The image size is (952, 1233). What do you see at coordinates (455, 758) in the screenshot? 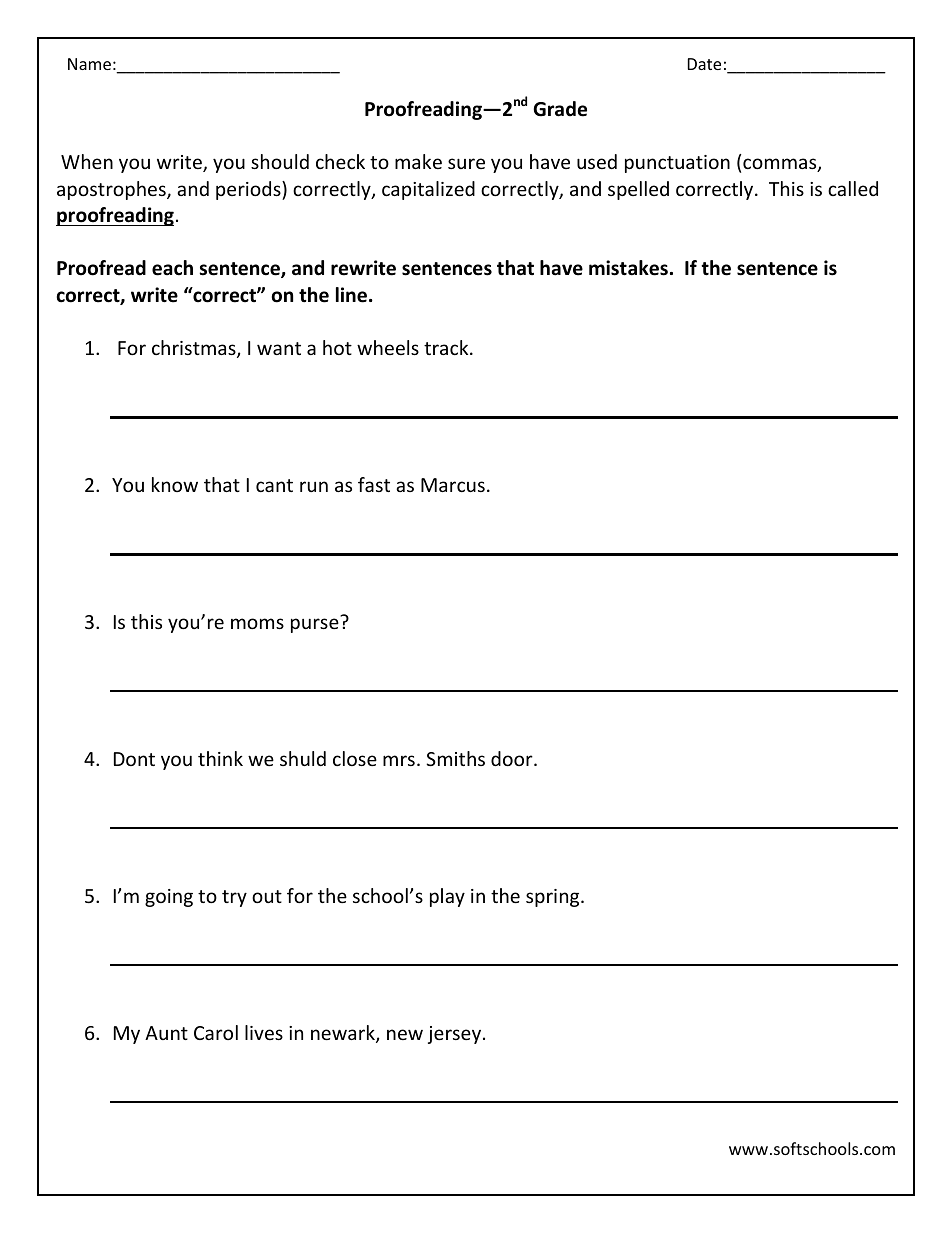
I see `Smiths` at bounding box center [455, 758].
